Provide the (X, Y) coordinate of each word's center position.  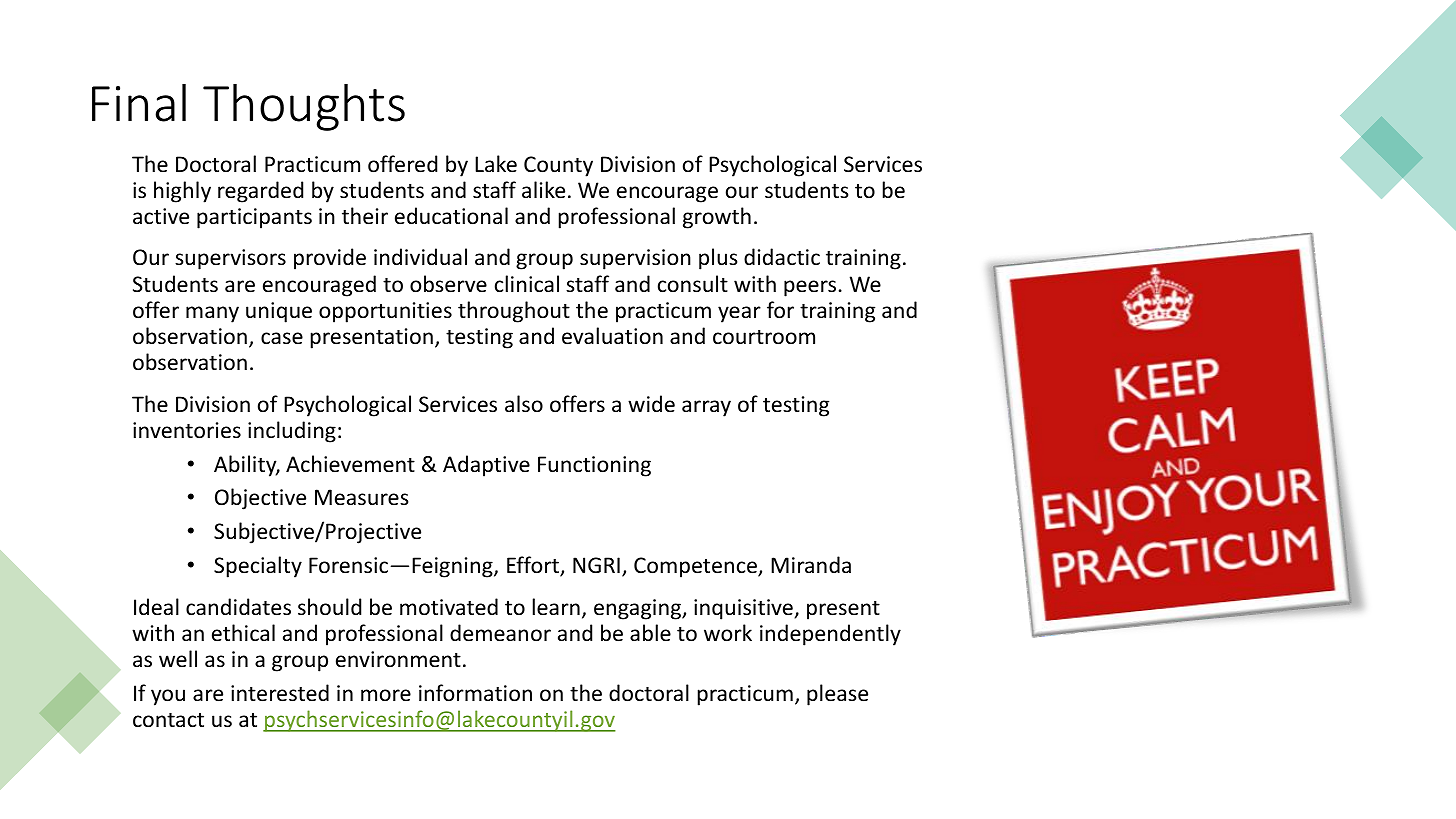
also (524, 404)
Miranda (811, 564)
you (168, 697)
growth (717, 218)
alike (543, 190)
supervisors (230, 259)
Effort (534, 566)
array (706, 408)
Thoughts (304, 107)
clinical (527, 284)
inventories (187, 430)
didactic (782, 256)
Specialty (258, 567)
